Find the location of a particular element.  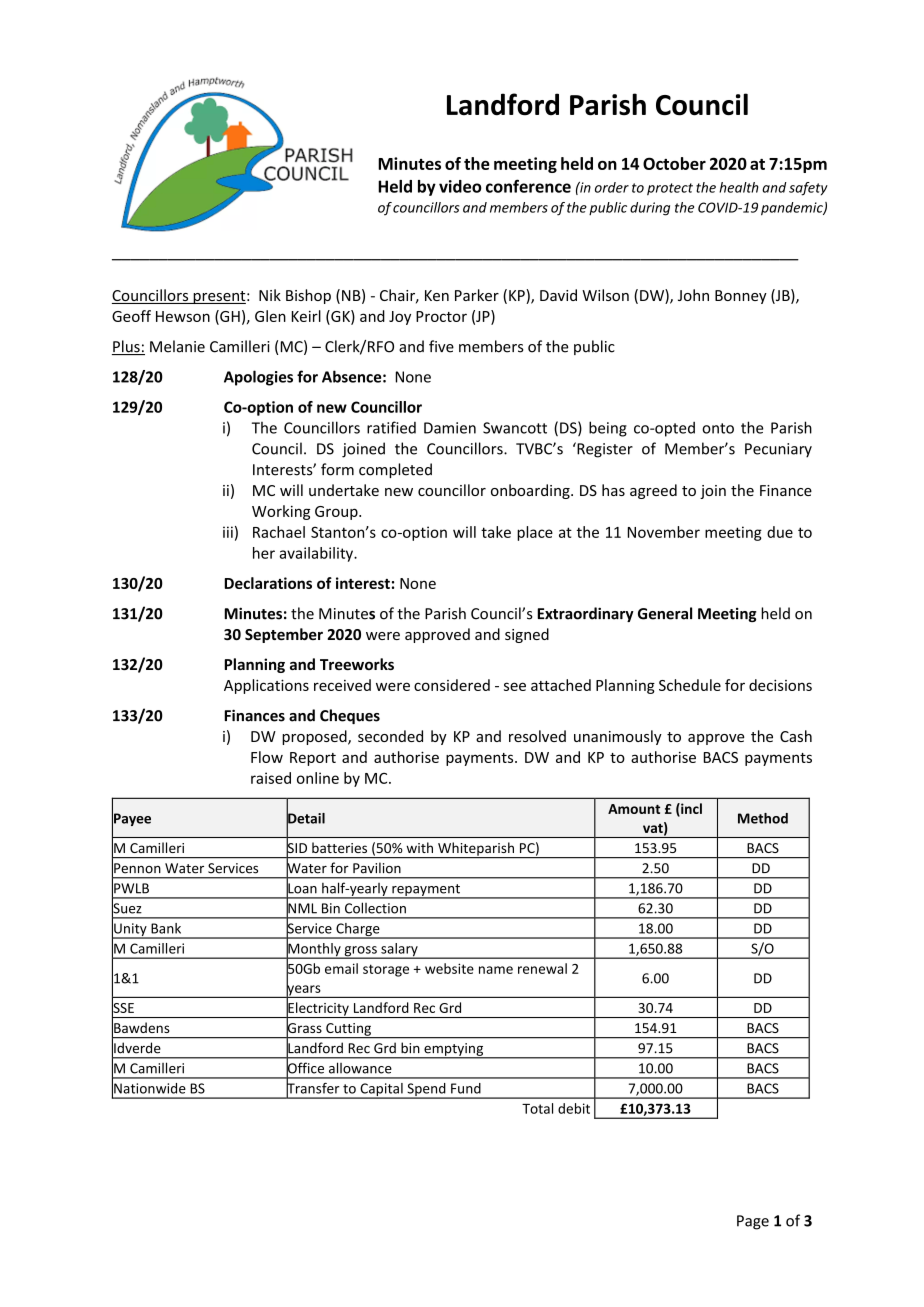

Page is located at coordinates (753, 1222).
